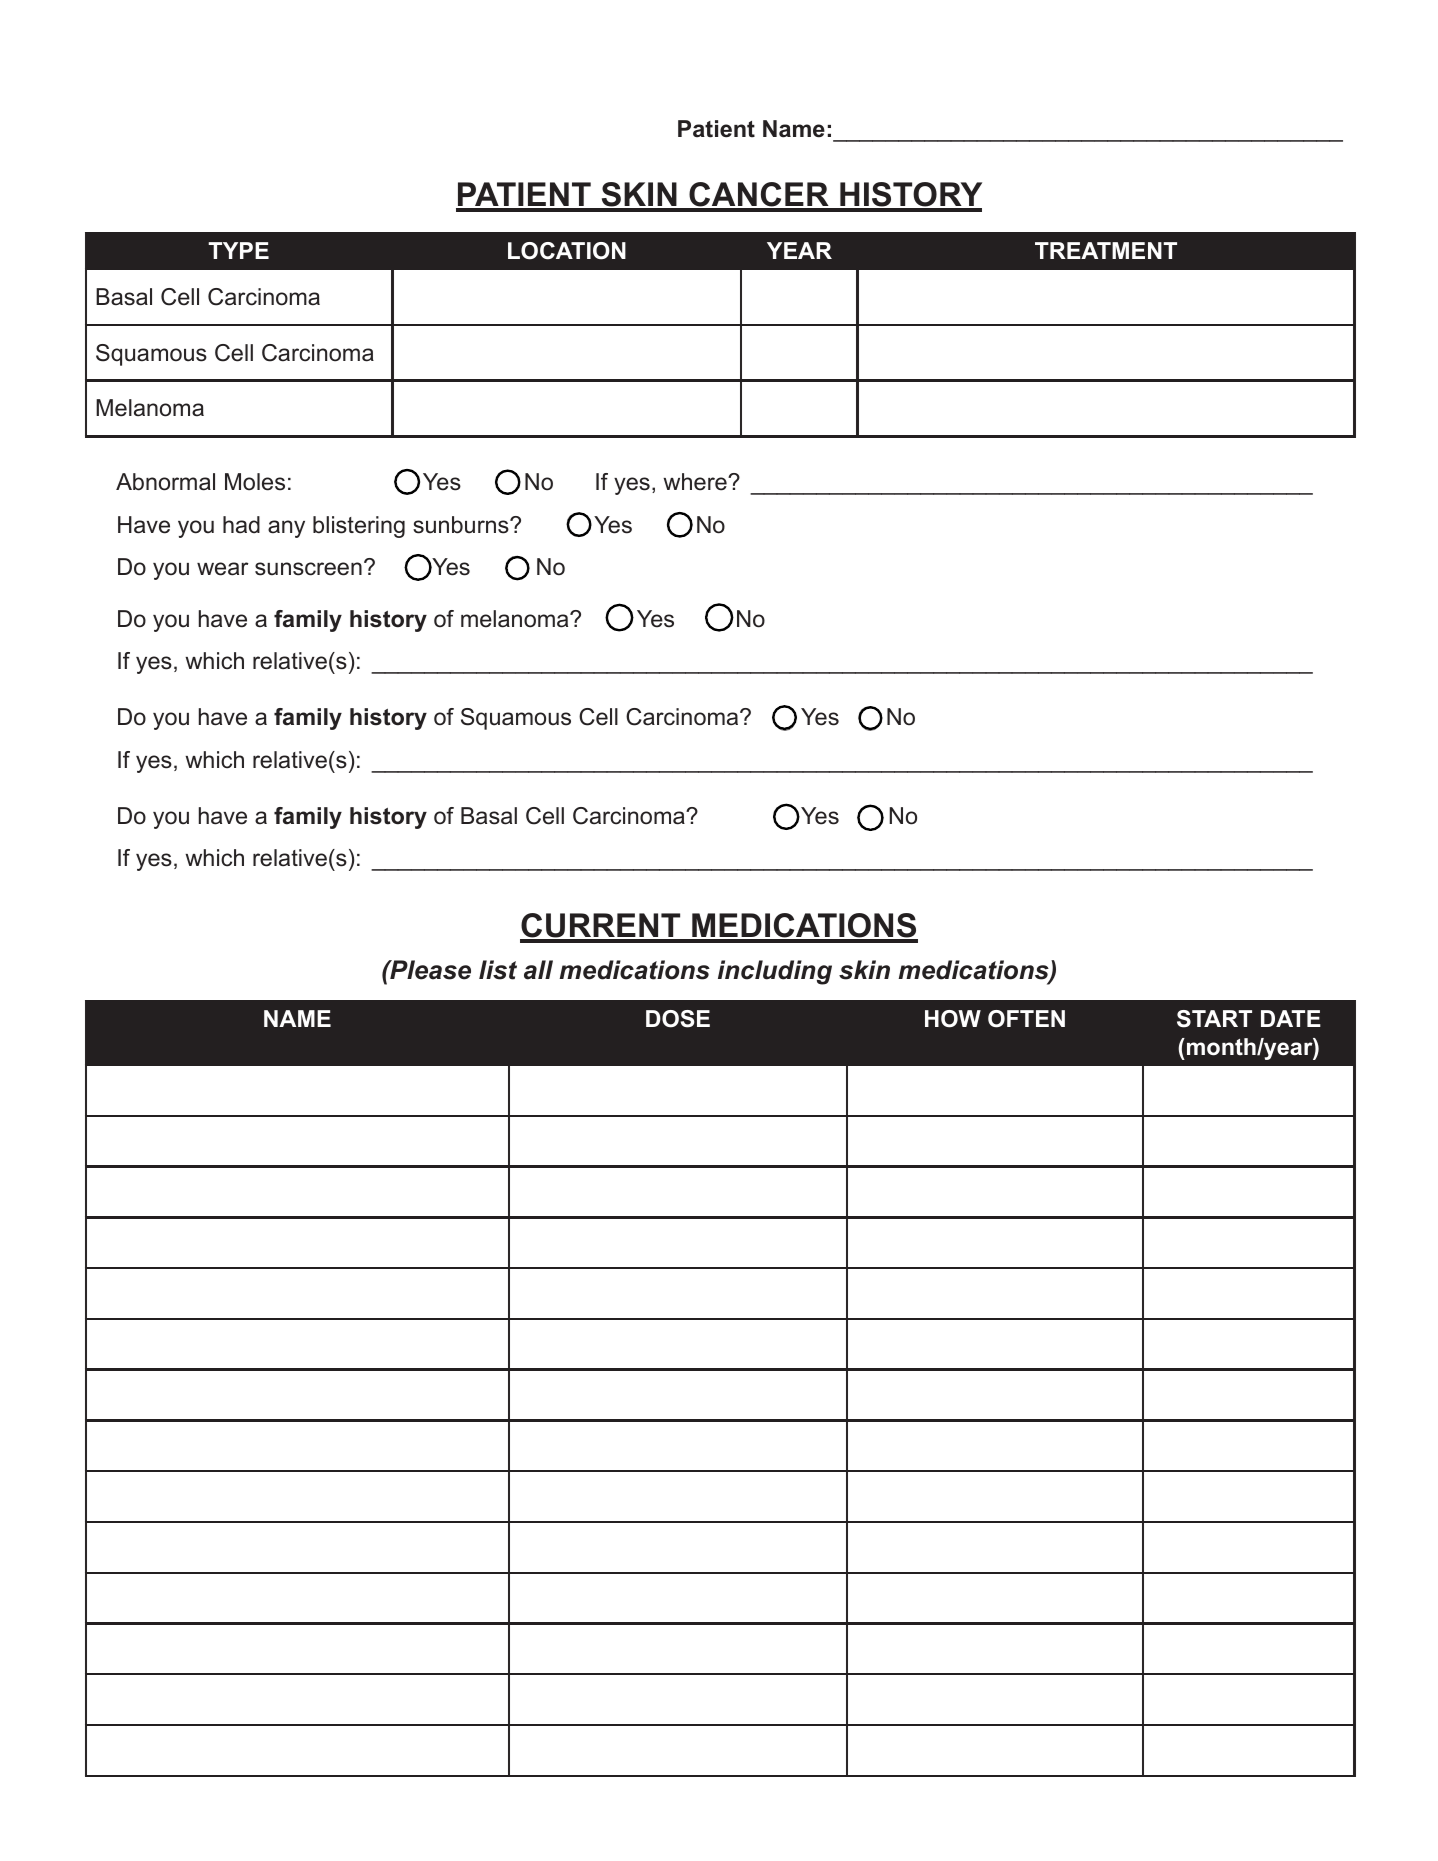 Image resolution: width=1438 pixels, height=1861 pixels. What do you see at coordinates (462, 525) in the page?
I see `sunburns` at bounding box center [462, 525].
